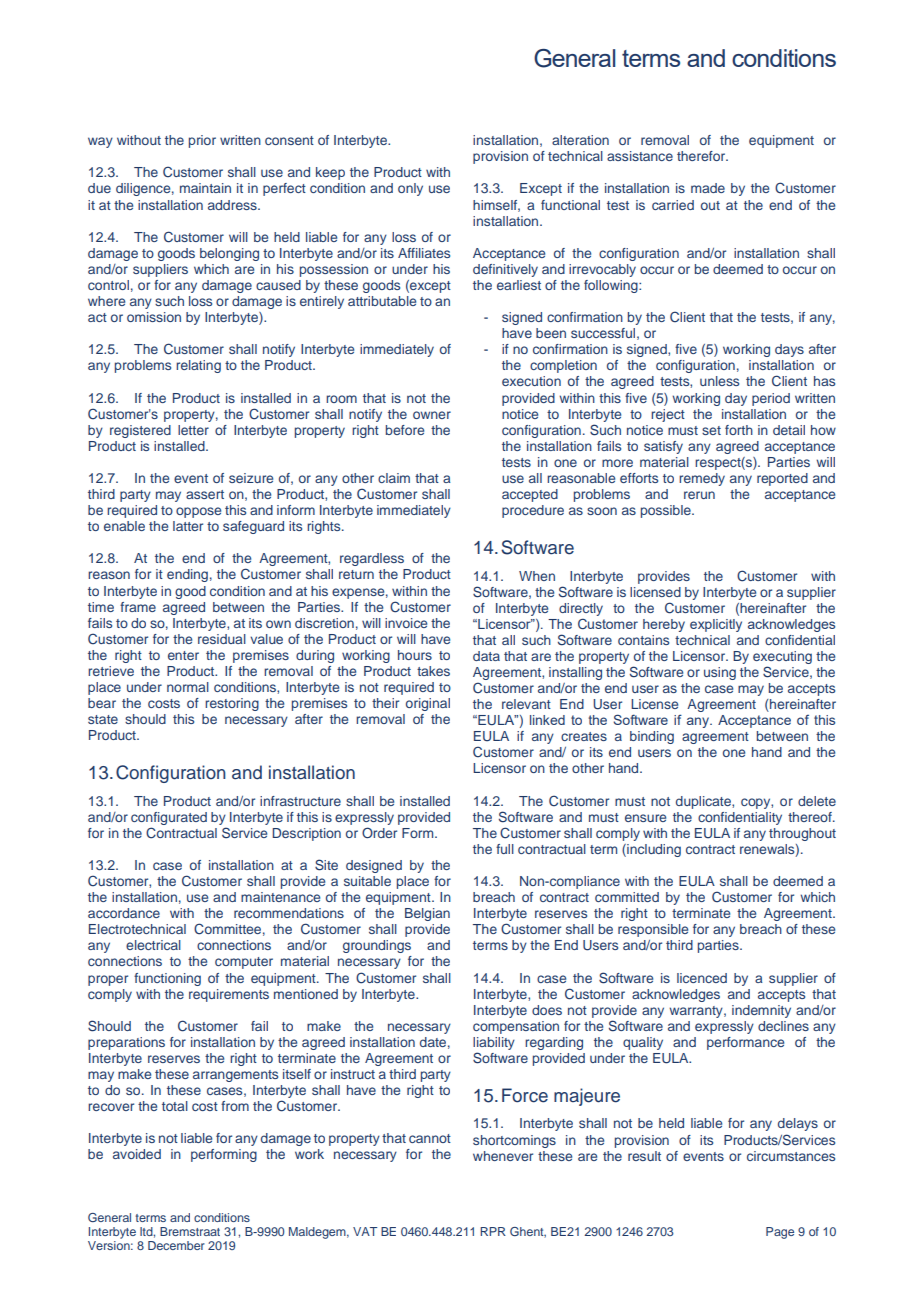 The width and height of the document is (924, 1308). I want to click on full, so click(505, 849).
